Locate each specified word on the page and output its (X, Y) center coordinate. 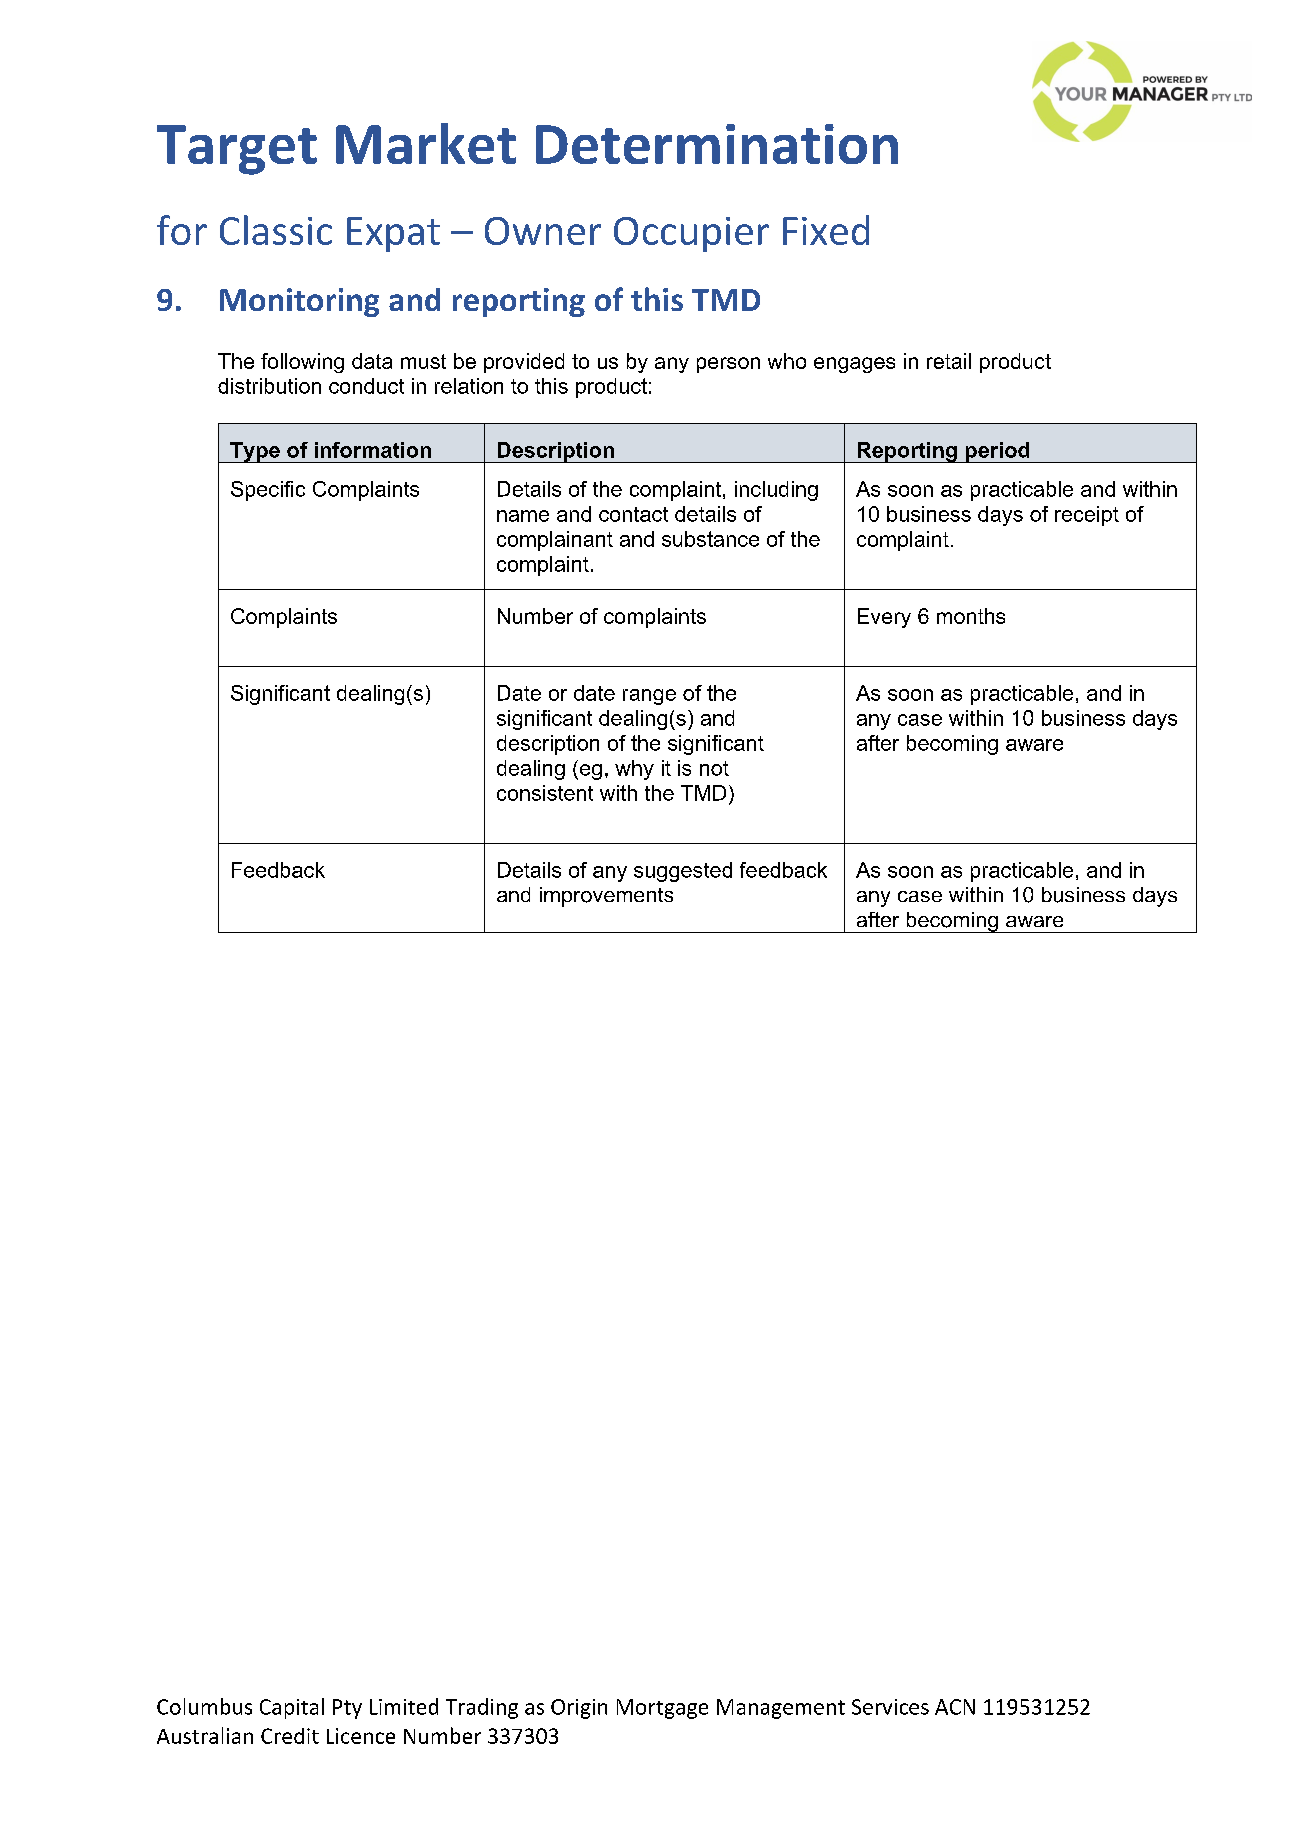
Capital (292, 1708)
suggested (683, 872)
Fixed (826, 230)
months (971, 616)
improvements (606, 897)
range (649, 697)
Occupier (691, 234)
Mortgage (662, 1709)
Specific (268, 491)
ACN (955, 1707)
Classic (276, 230)
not (714, 768)
